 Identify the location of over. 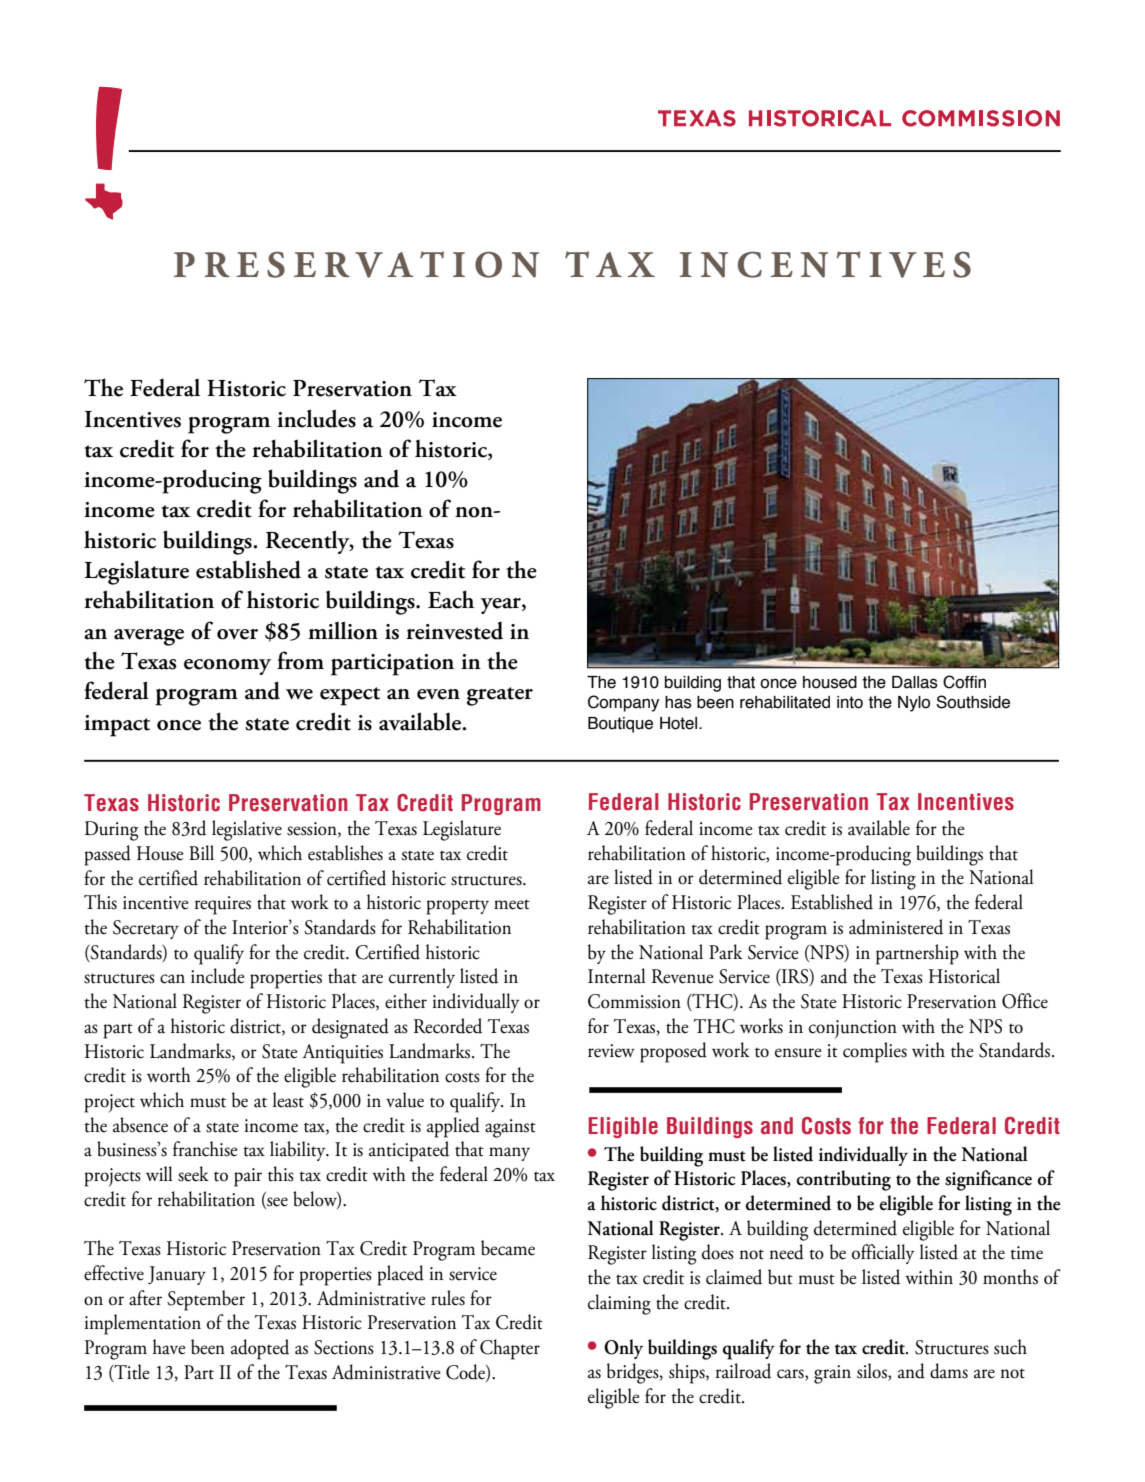
(237, 634).
